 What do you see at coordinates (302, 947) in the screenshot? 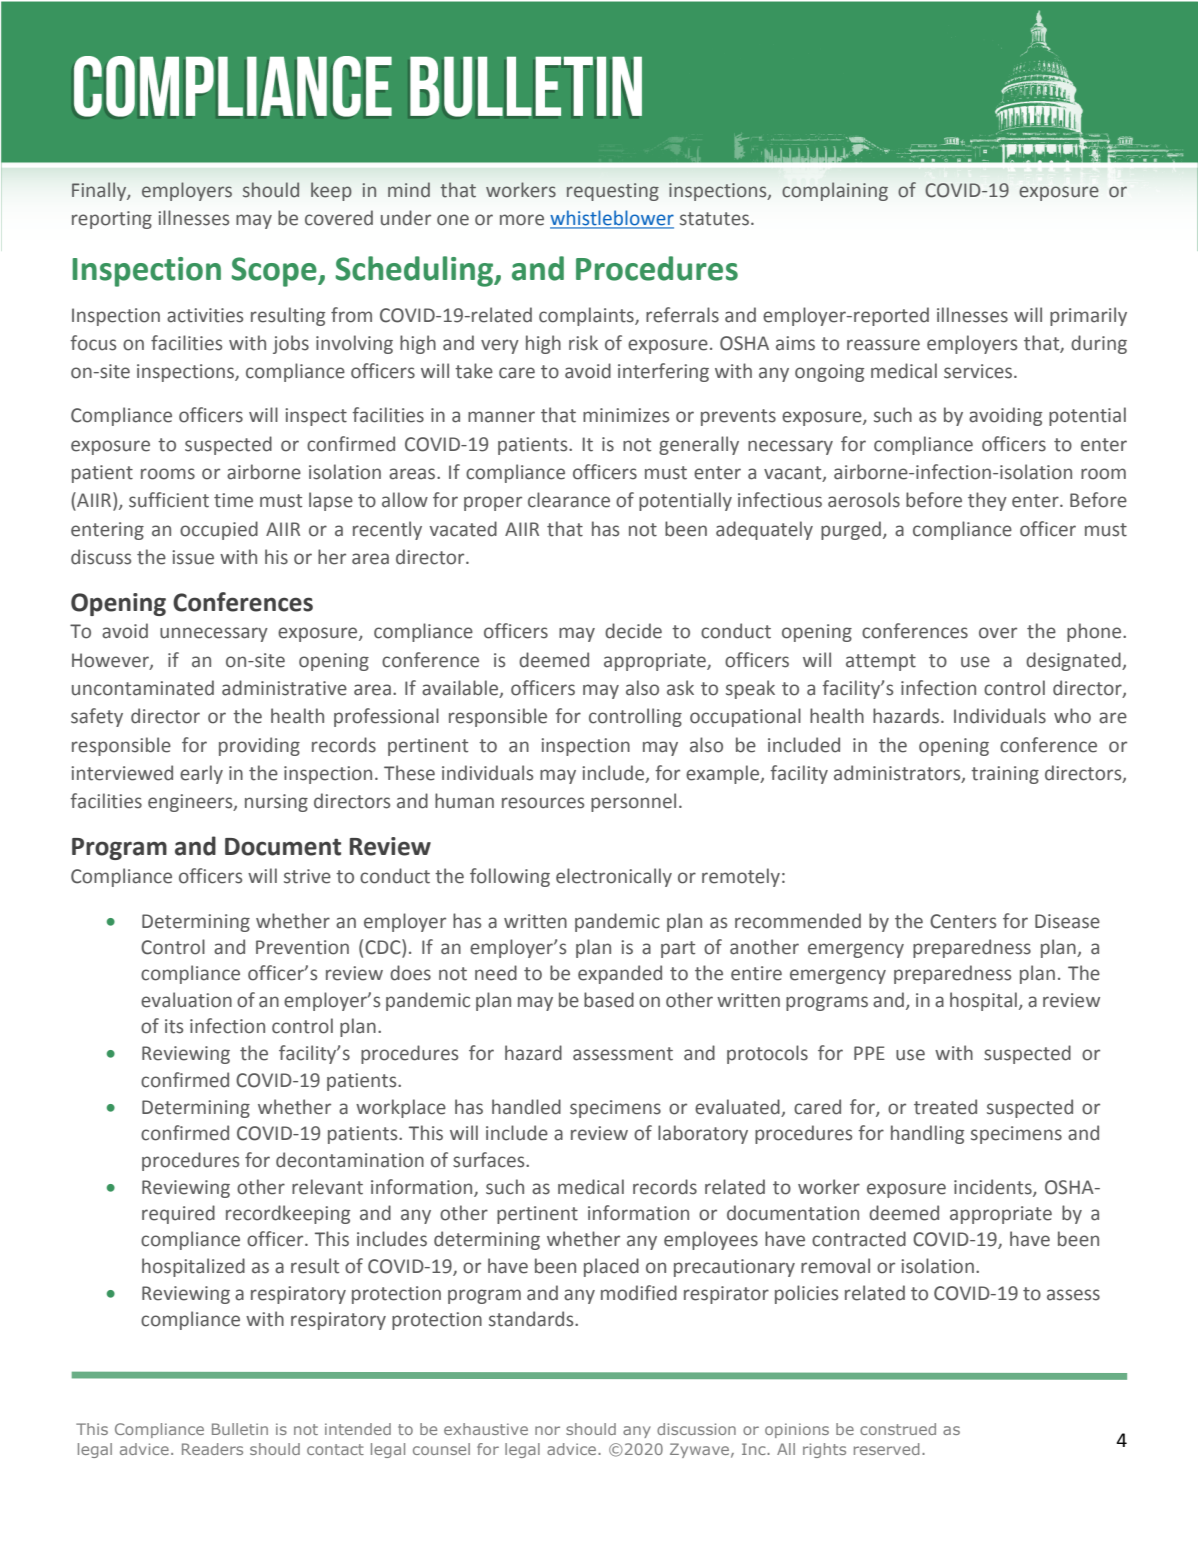
I see `Prevention` at bounding box center [302, 947].
